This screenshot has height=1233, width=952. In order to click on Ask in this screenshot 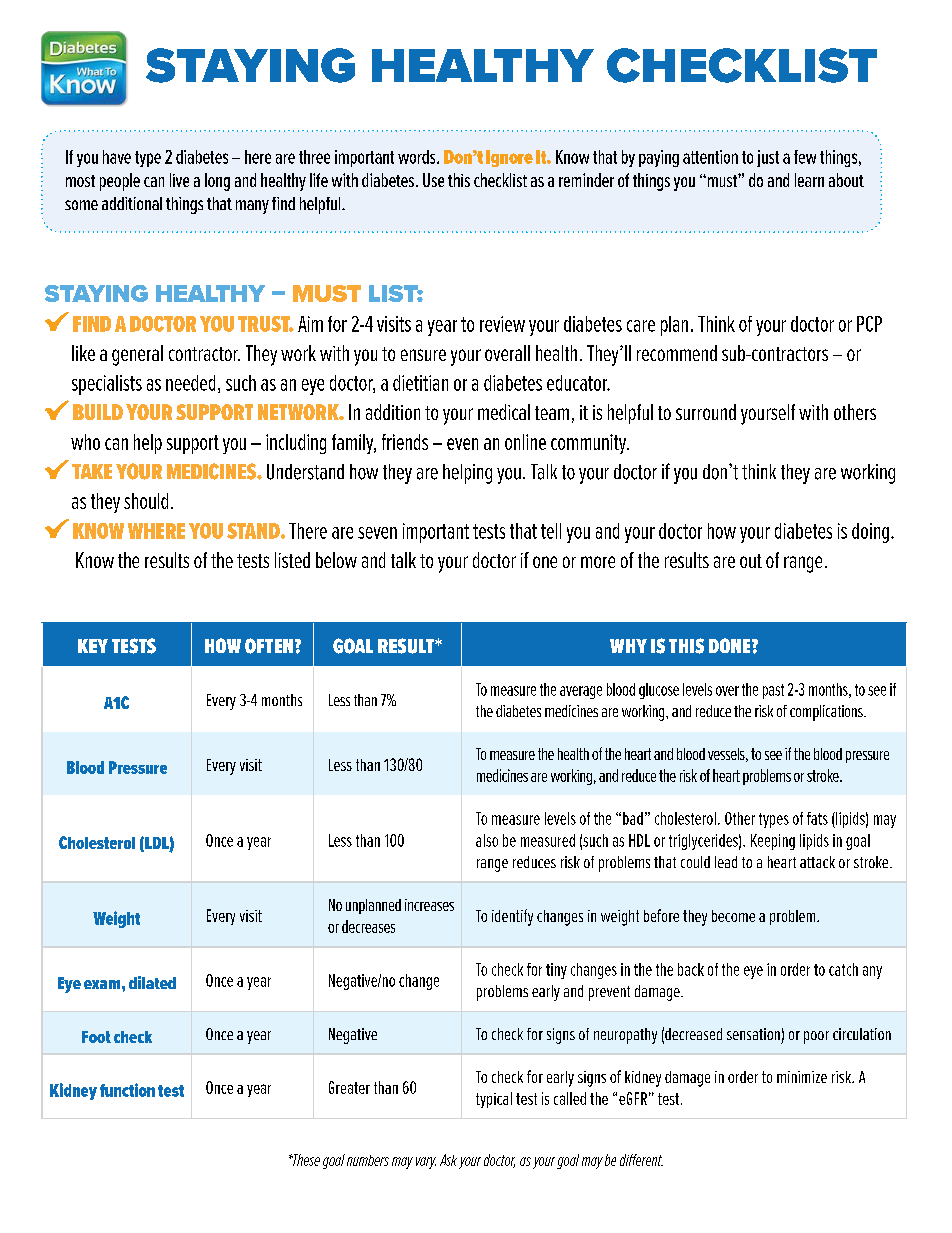, I will do `click(448, 1160)`.
